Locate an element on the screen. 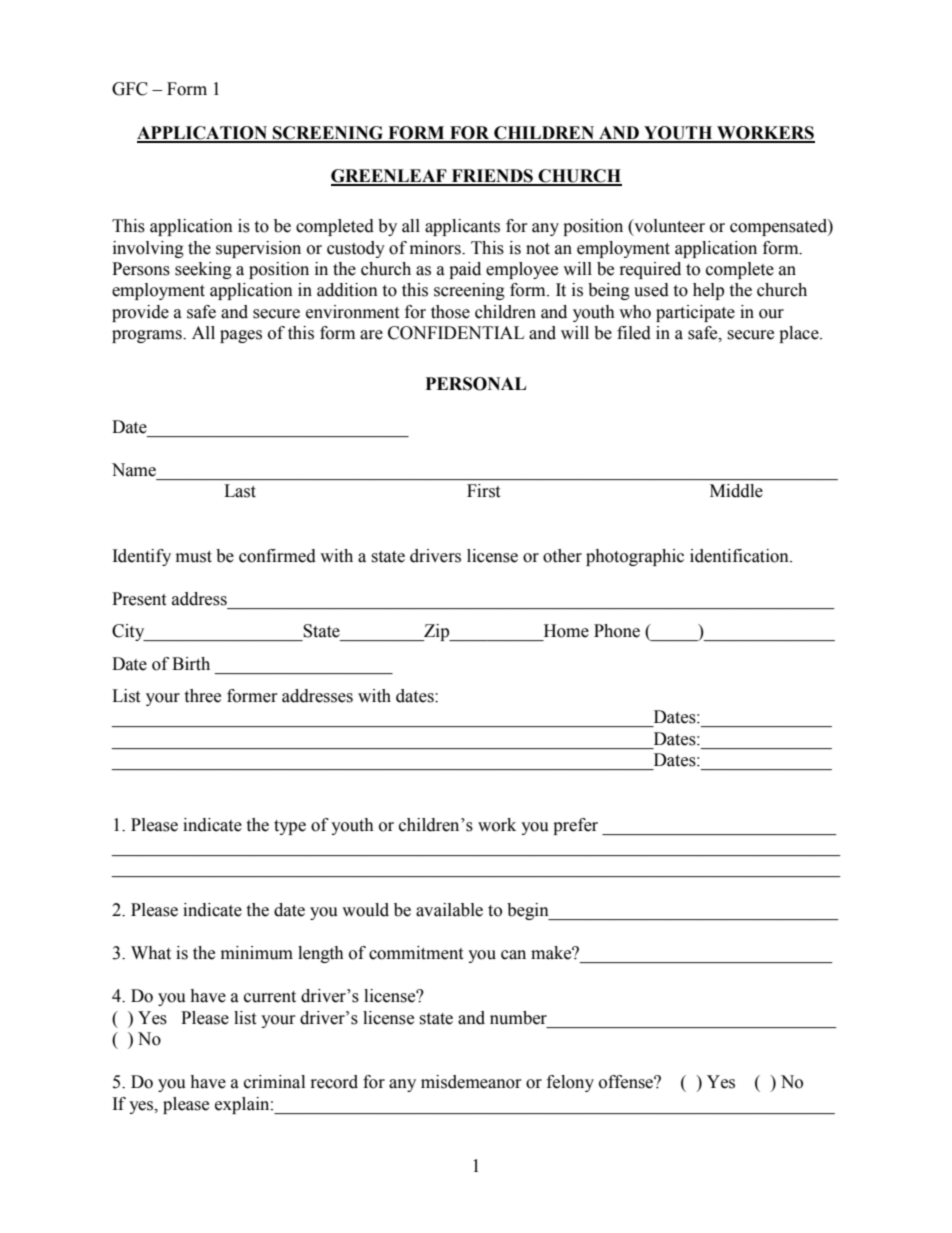 This screenshot has width=952, height=1233. type is located at coordinates (290, 827).
